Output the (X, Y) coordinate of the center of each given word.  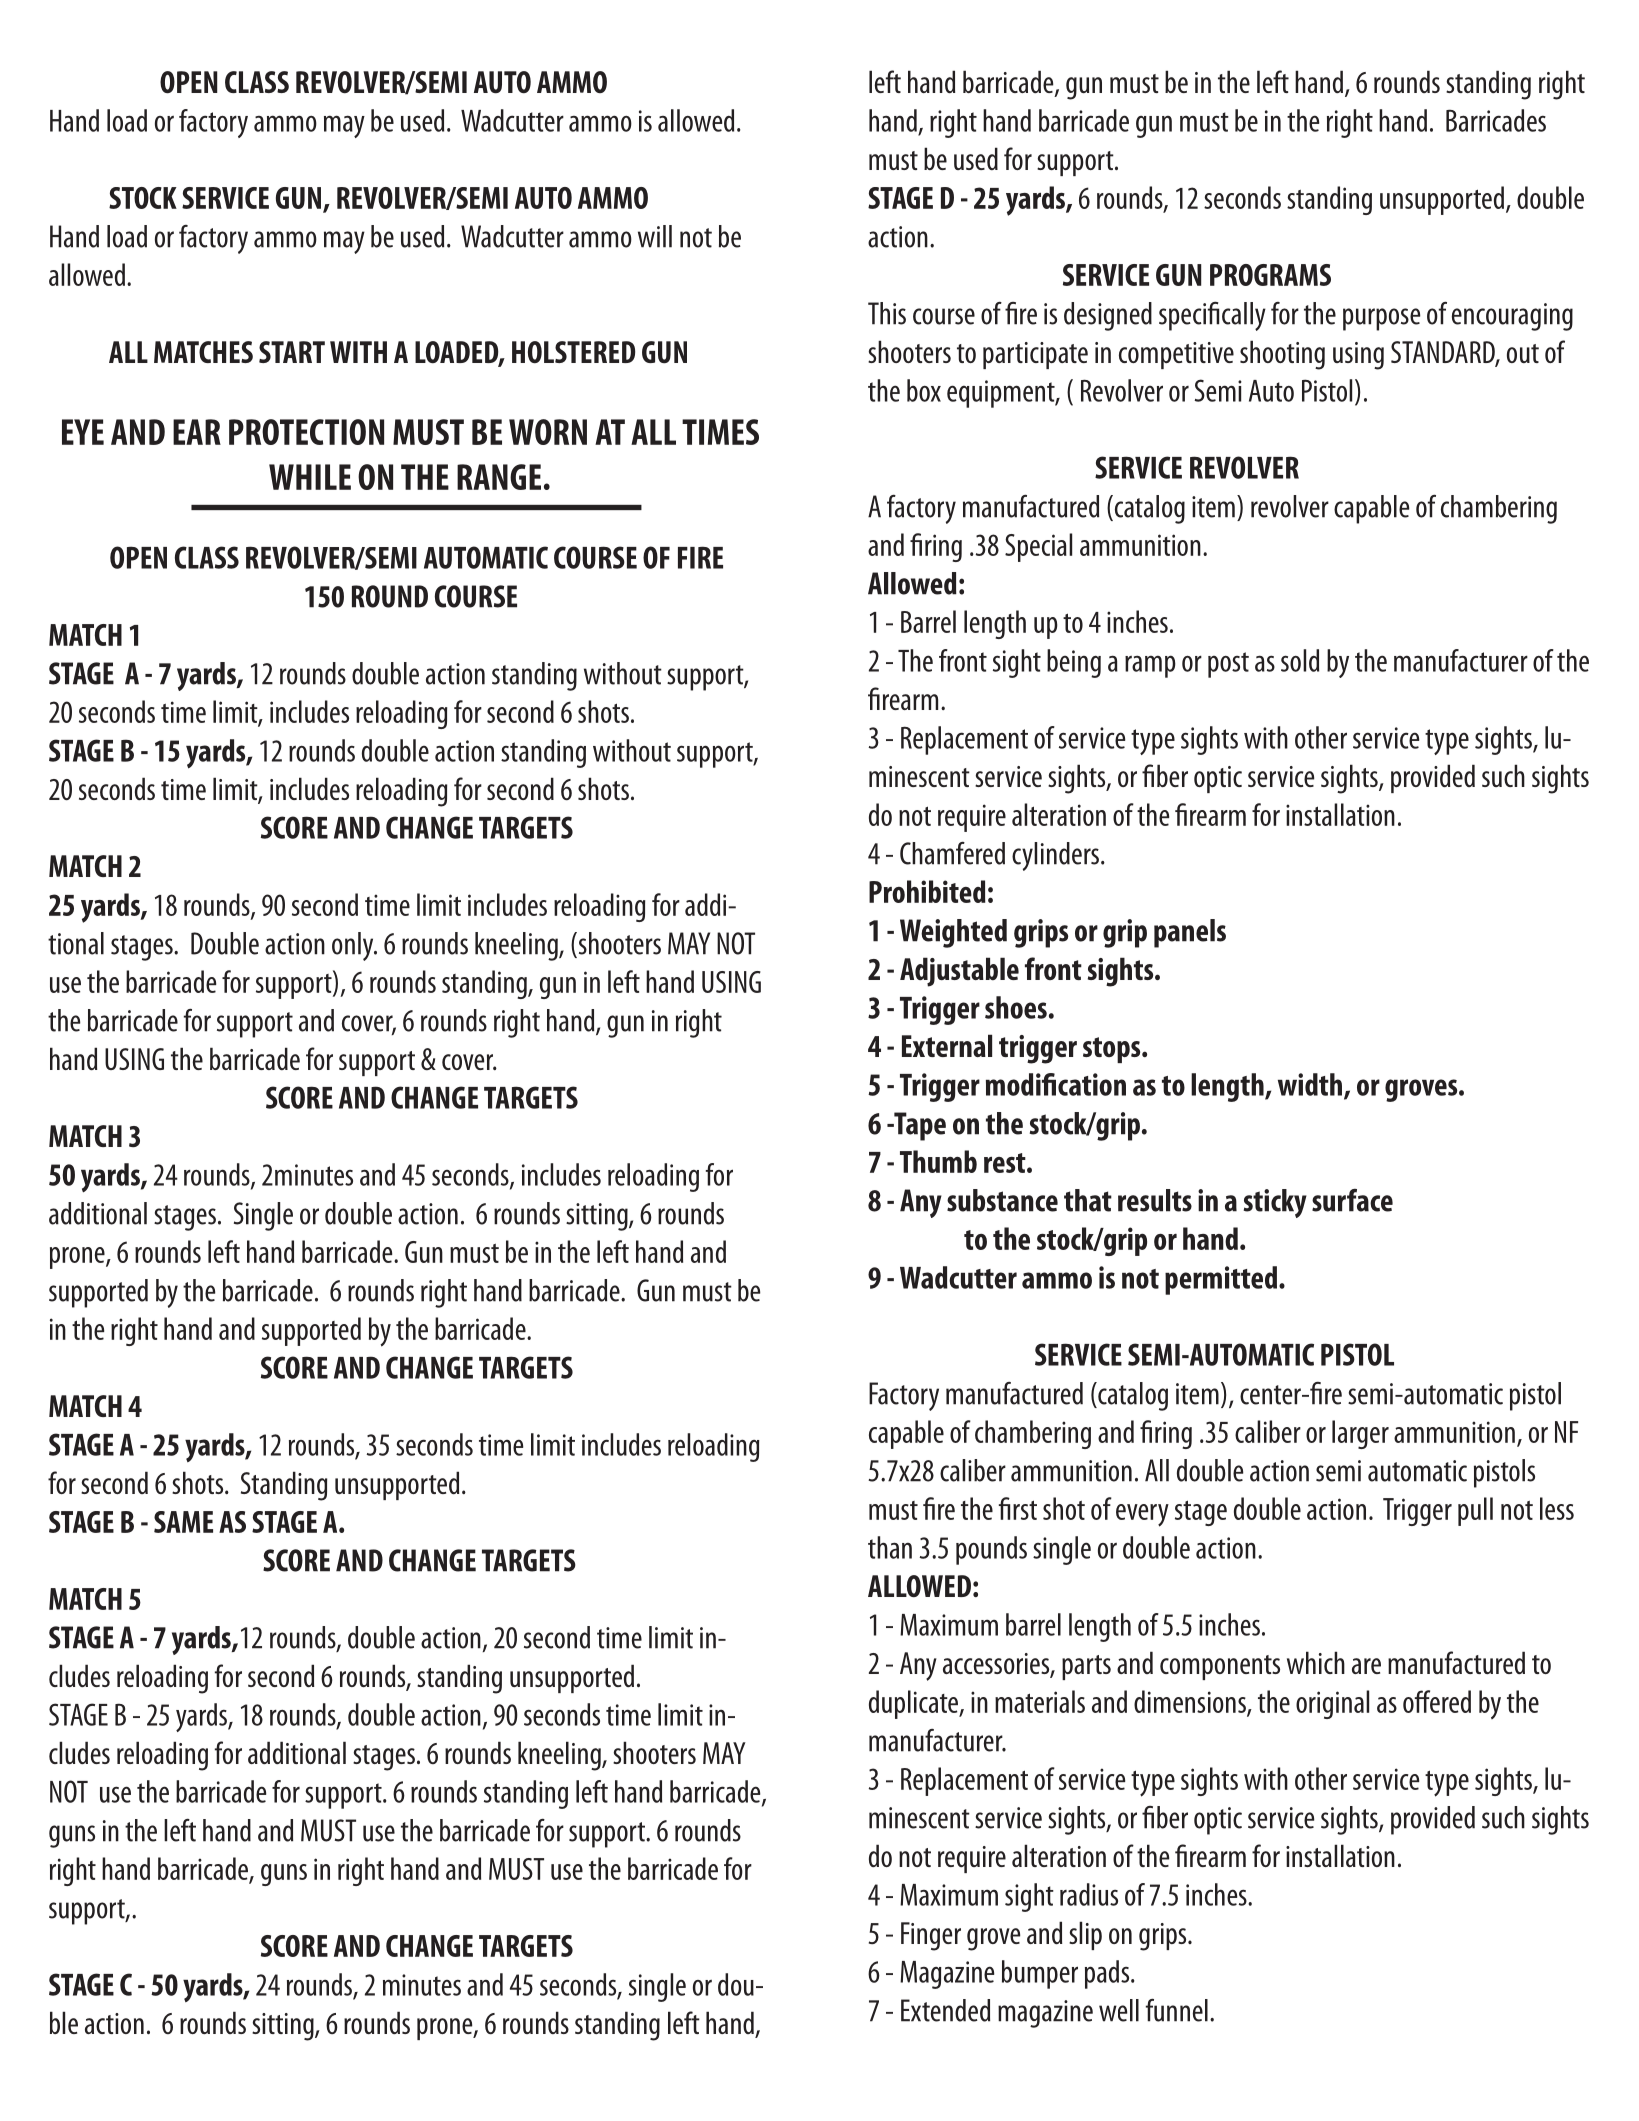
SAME (183, 1522)
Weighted (953, 933)
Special (1038, 547)
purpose (1381, 319)
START (292, 352)
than (890, 1547)
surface (1352, 1200)
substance (1002, 1200)
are (1366, 1666)
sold (1300, 660)
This (887, 313)
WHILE (310, 477)
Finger (931, 1936)
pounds (991, 1550)
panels (1190, 933)
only (354, 946)
